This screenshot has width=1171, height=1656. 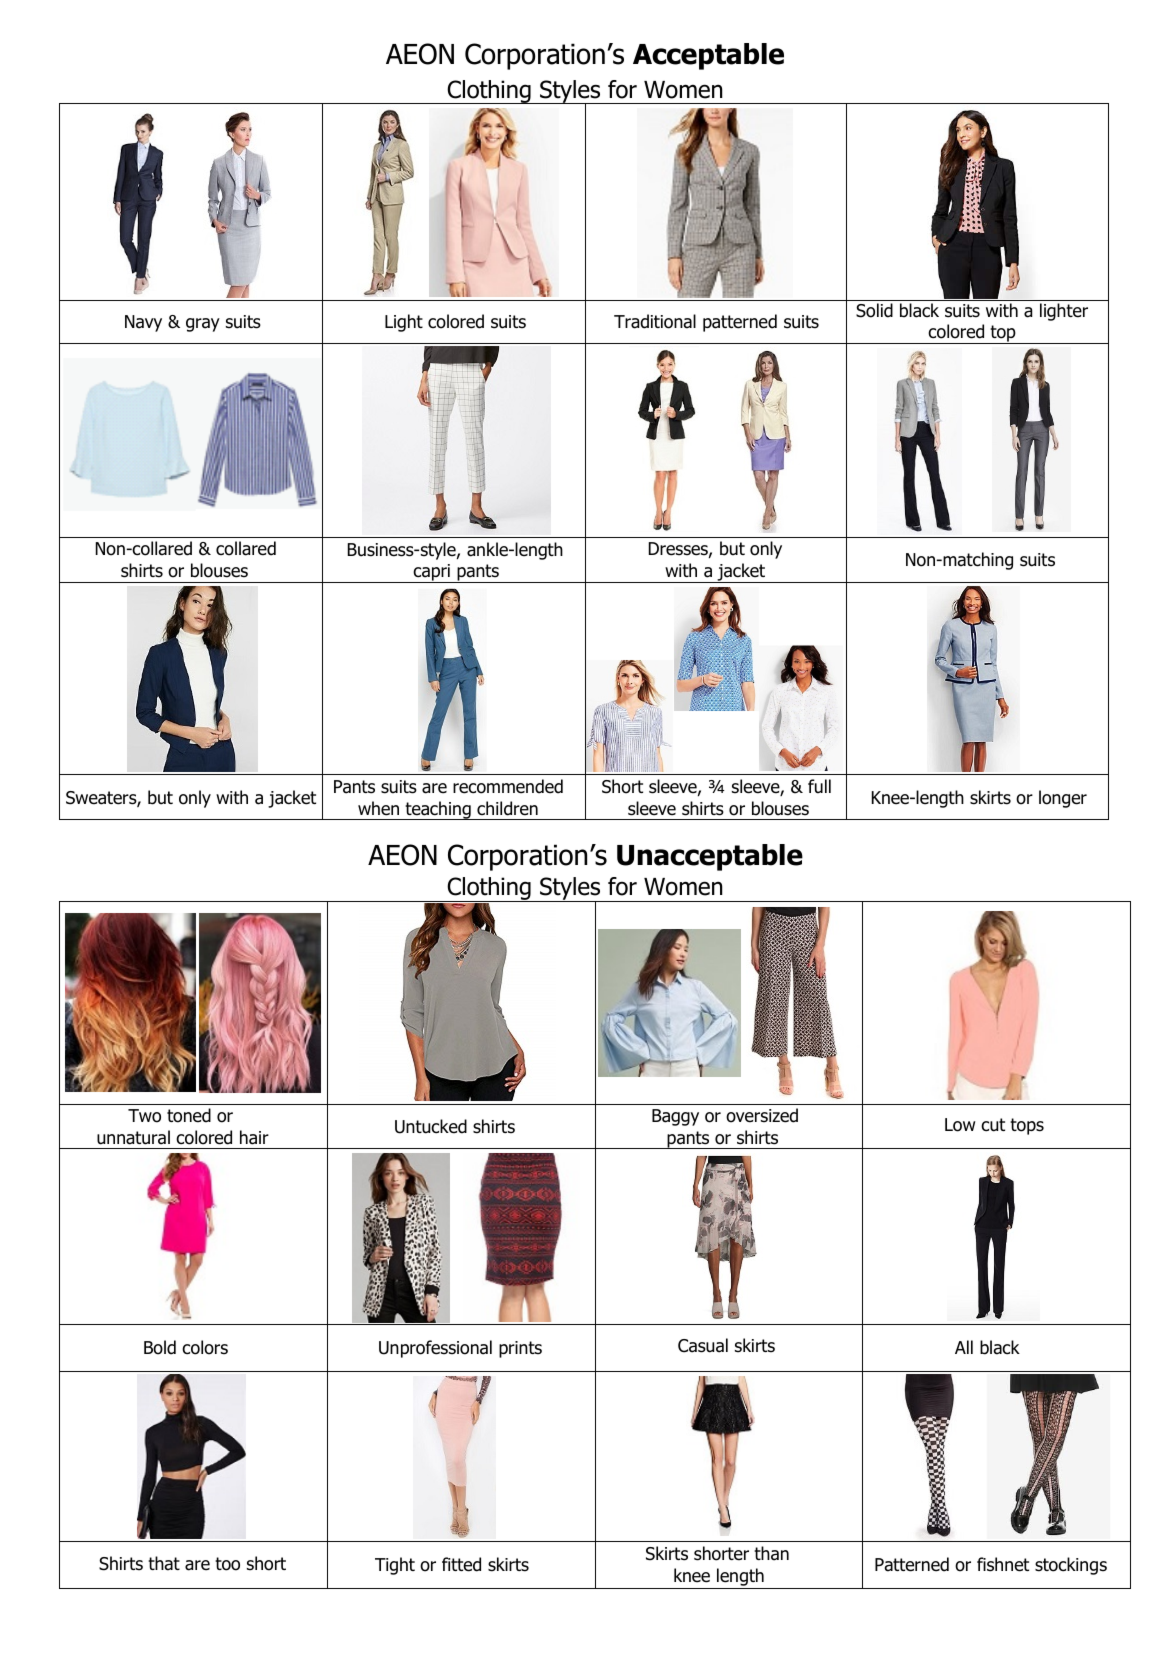 What do you see at coordinates (203, 325) in the screenshot?
I see `gray` at bounding box center [203, 325].
